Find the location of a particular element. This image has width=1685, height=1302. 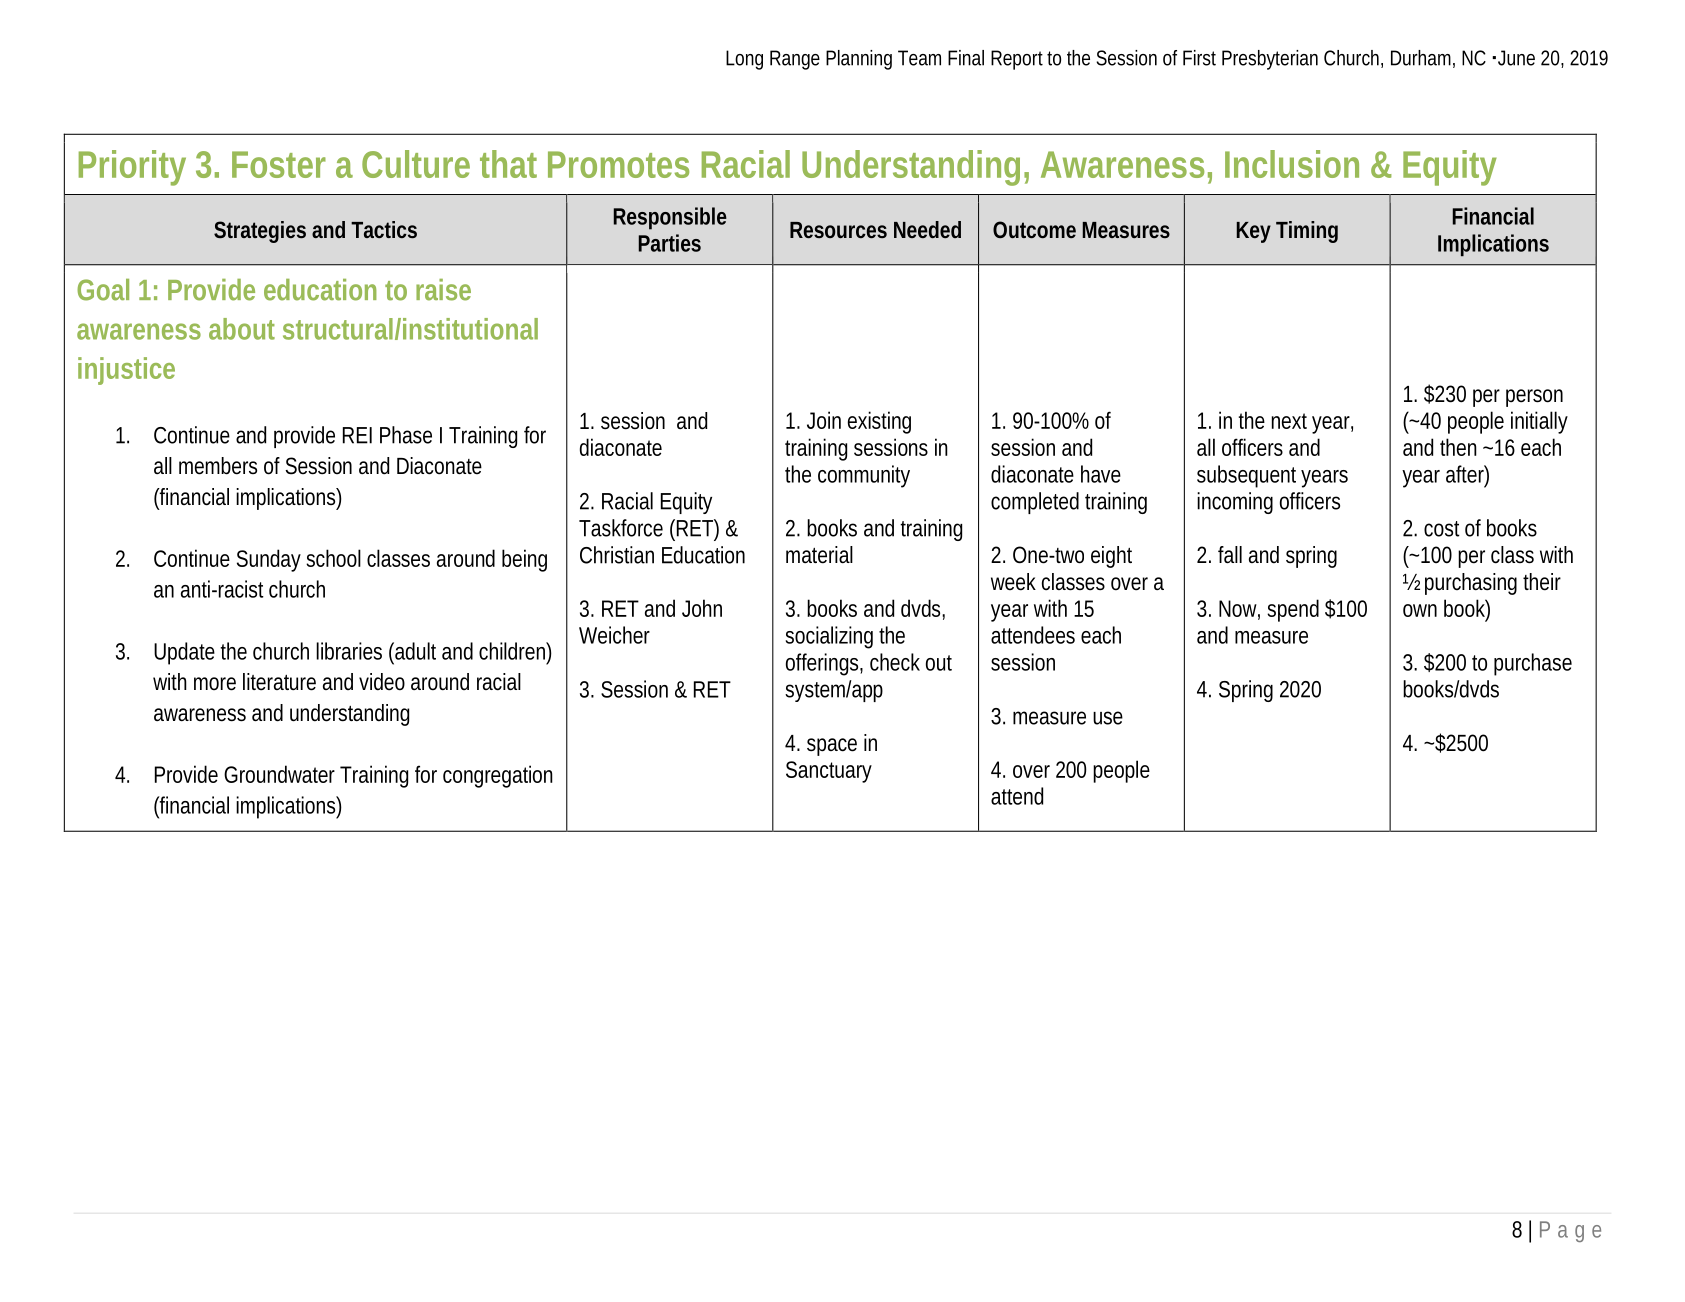

Page is located at coordinates (1570, 1231).
